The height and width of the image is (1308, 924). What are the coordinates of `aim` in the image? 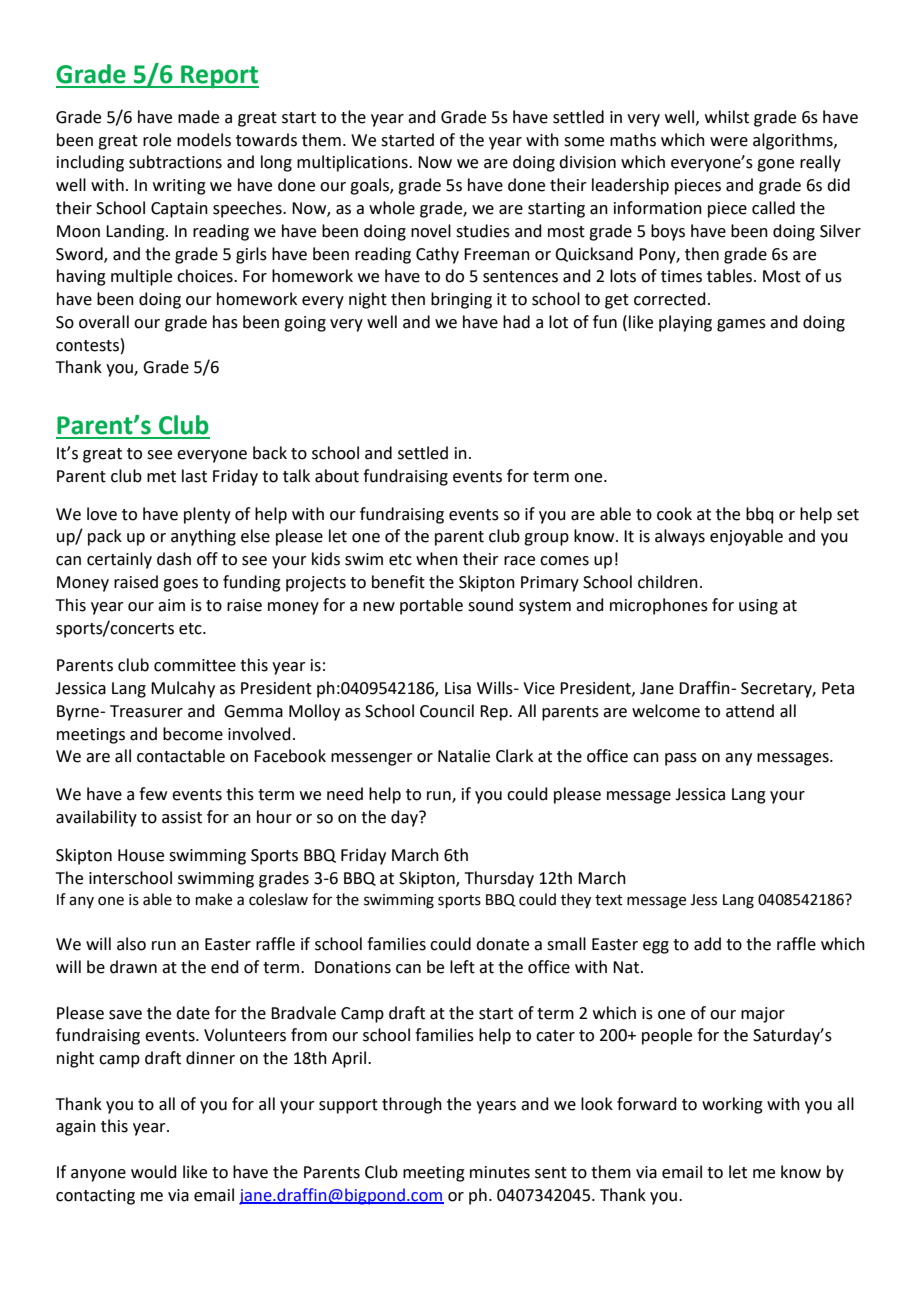 It's located at (171, 605).
